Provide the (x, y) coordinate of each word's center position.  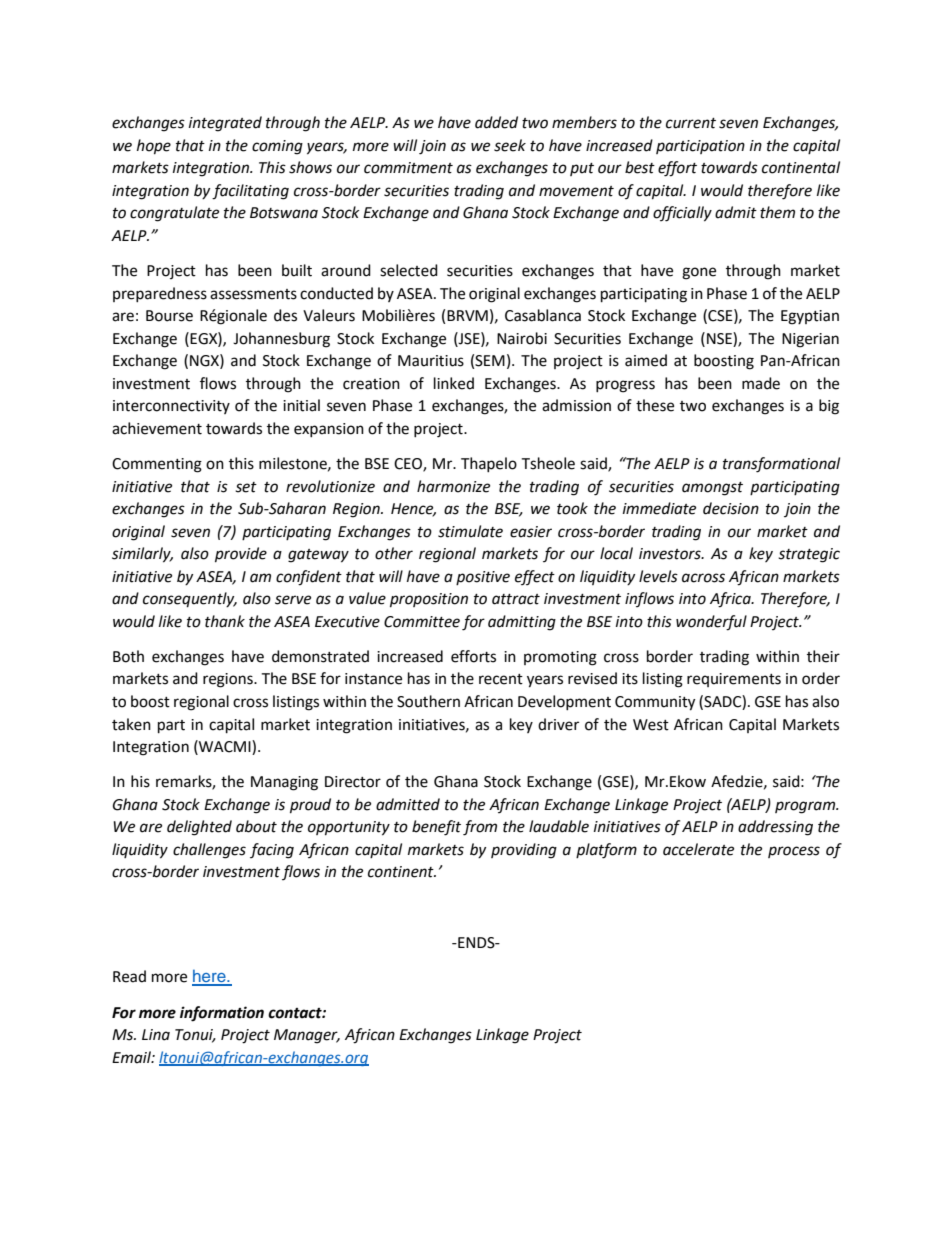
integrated (225, 124)
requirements (734, 680)
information (222, 1014)
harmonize (453, 486)
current (691, 123)
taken (131, 724)
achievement (157, 428)
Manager (307, 1036)
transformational (781, 465)
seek (510, 145)
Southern (428, 701)
